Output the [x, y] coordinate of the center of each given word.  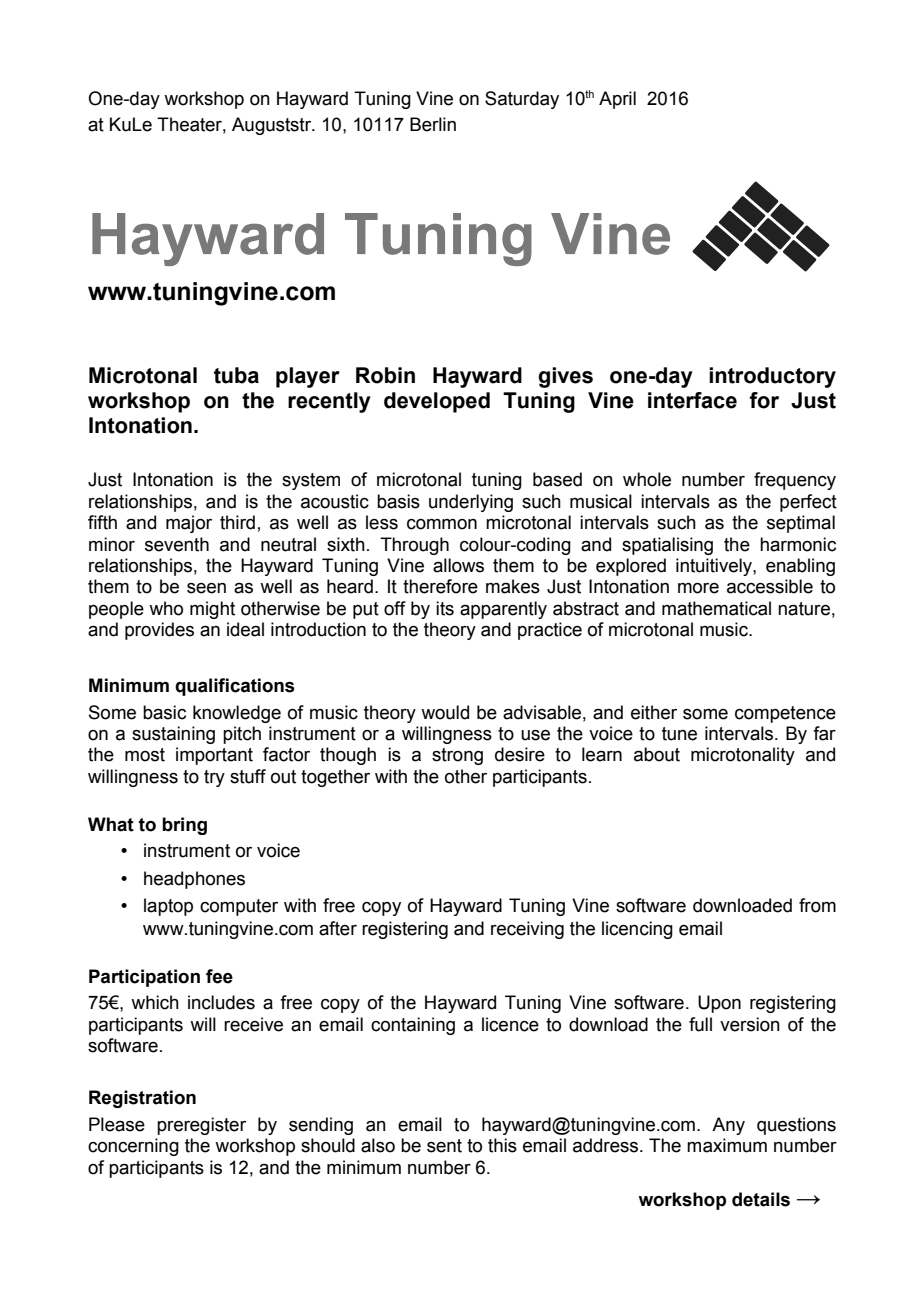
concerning [133, 1147]
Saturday [522, 100]
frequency [795, 481]
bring [184, 826]
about [657, 754]
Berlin [433, 124]
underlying [471, 503]
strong [457, 756]
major [189, 524]
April [617, 100]
